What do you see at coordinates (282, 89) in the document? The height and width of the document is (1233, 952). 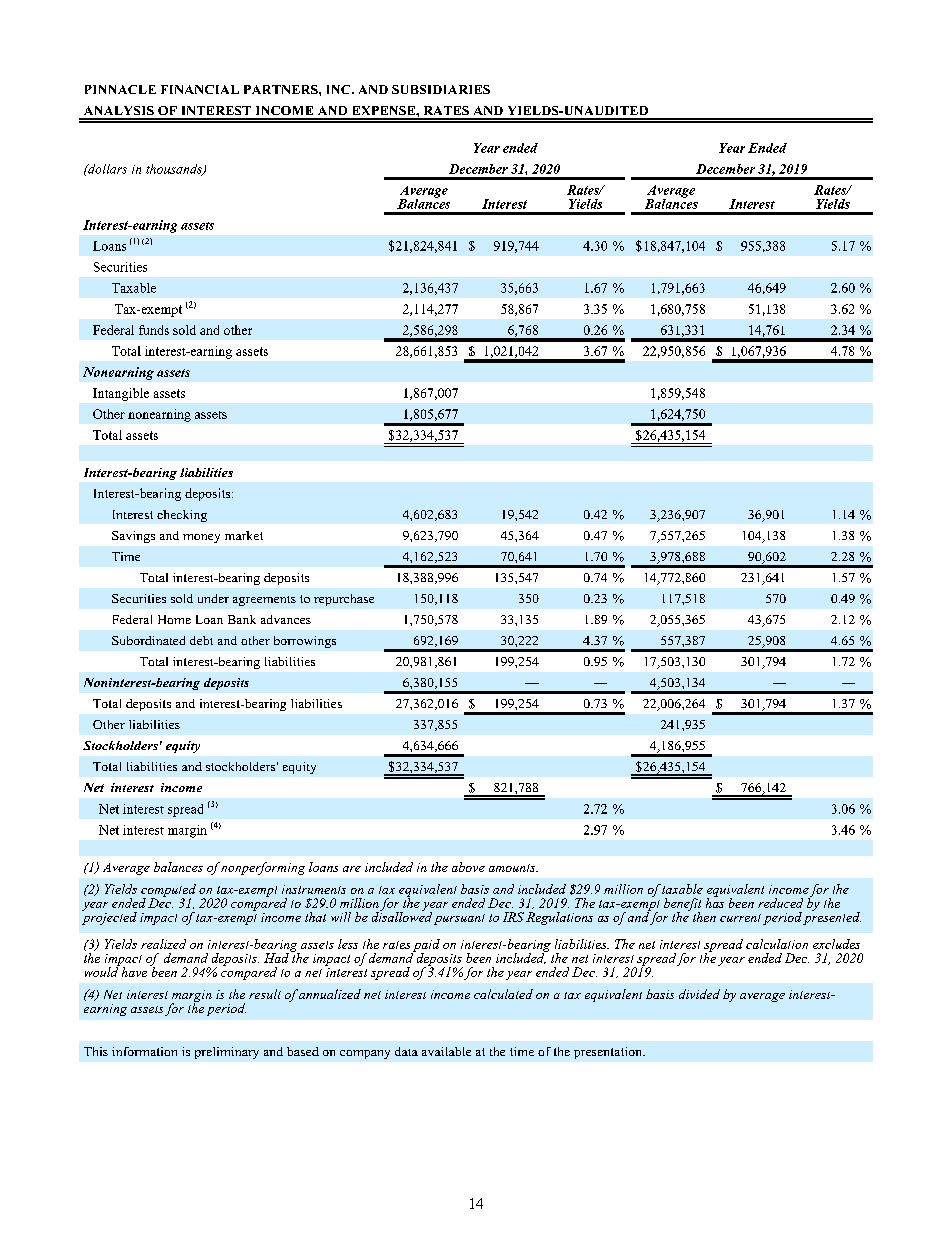 I see `PARTNERS` at bounding box center [282, 89].
